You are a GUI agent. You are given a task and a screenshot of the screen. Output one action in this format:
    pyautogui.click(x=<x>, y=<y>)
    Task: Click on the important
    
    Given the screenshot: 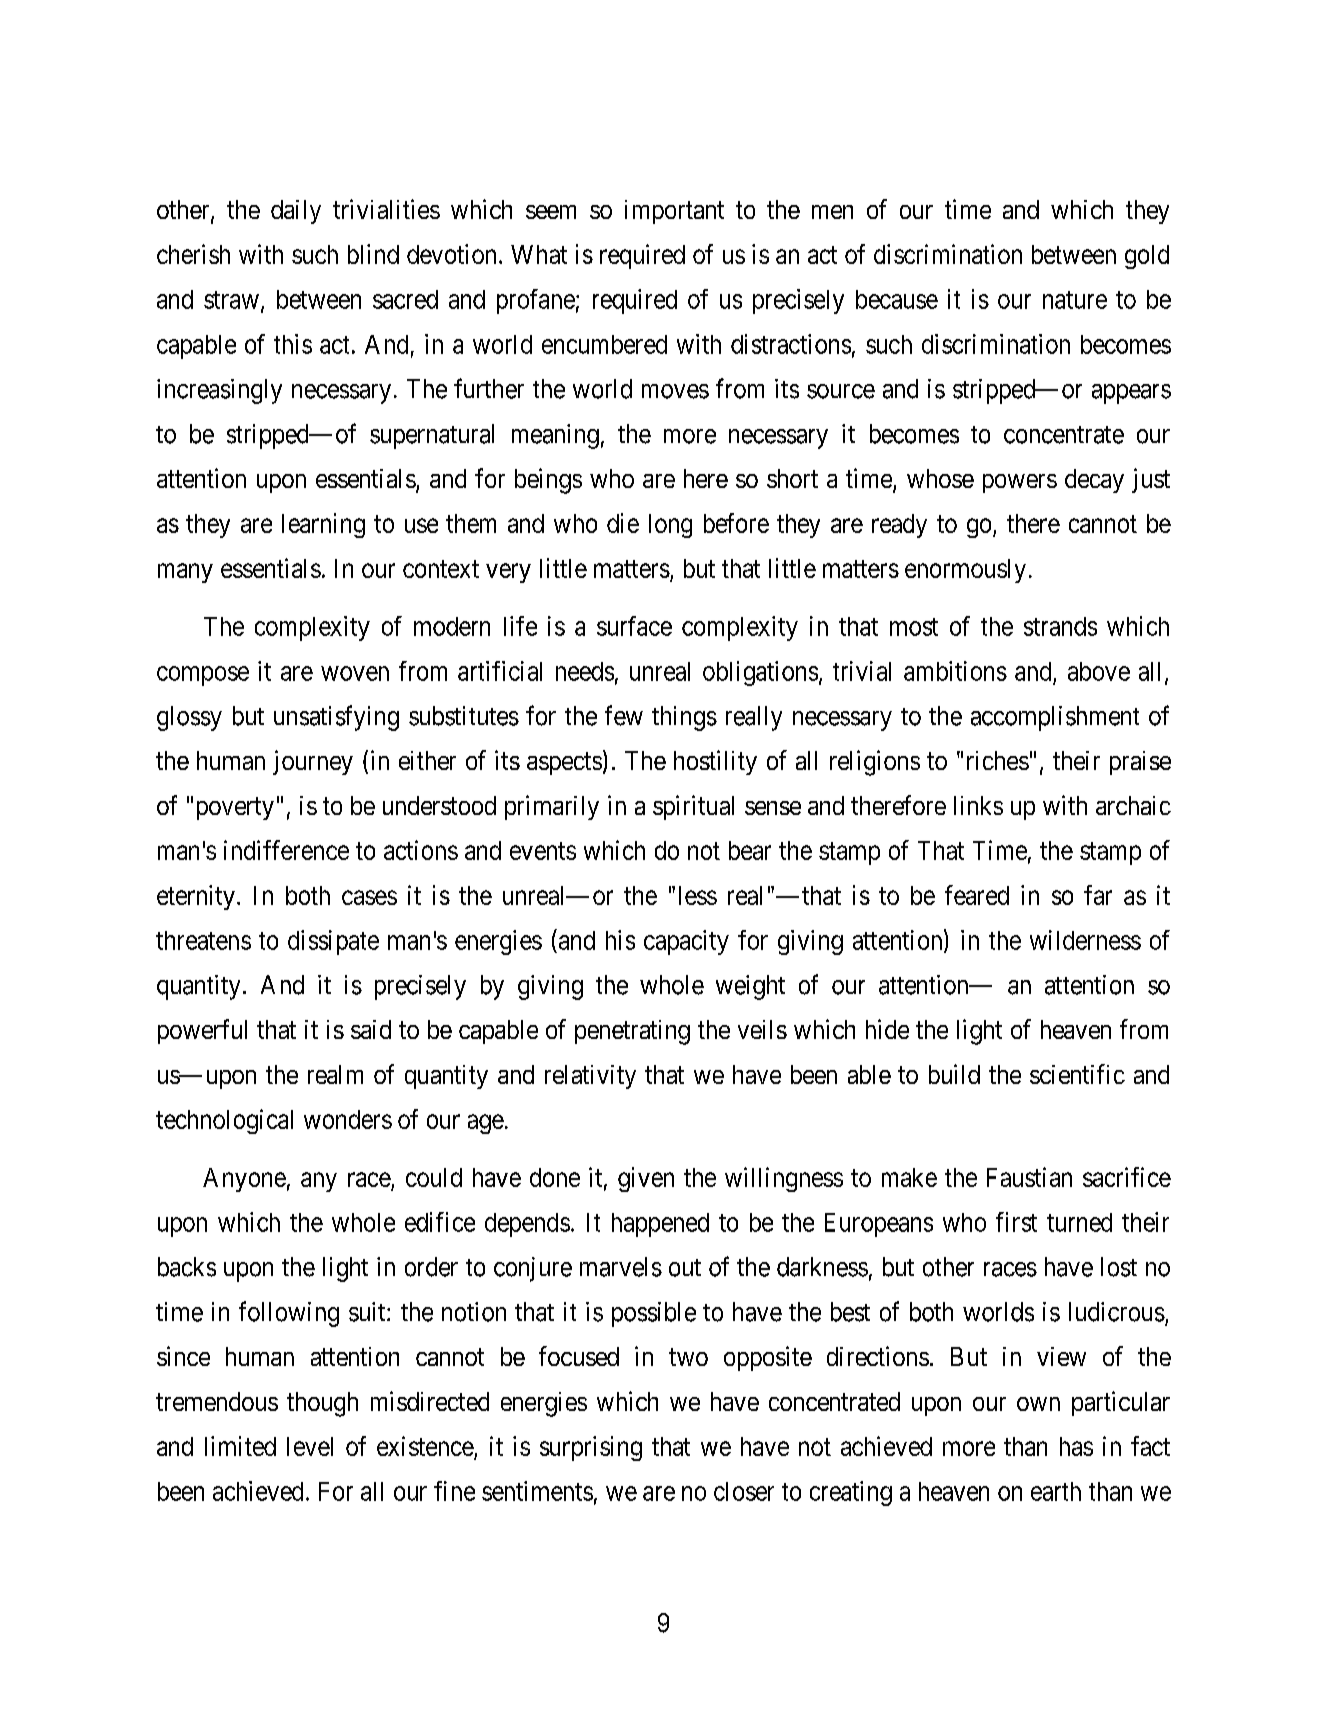 What is the action you would take?
    pyautogui.click(x=674, y=212)
